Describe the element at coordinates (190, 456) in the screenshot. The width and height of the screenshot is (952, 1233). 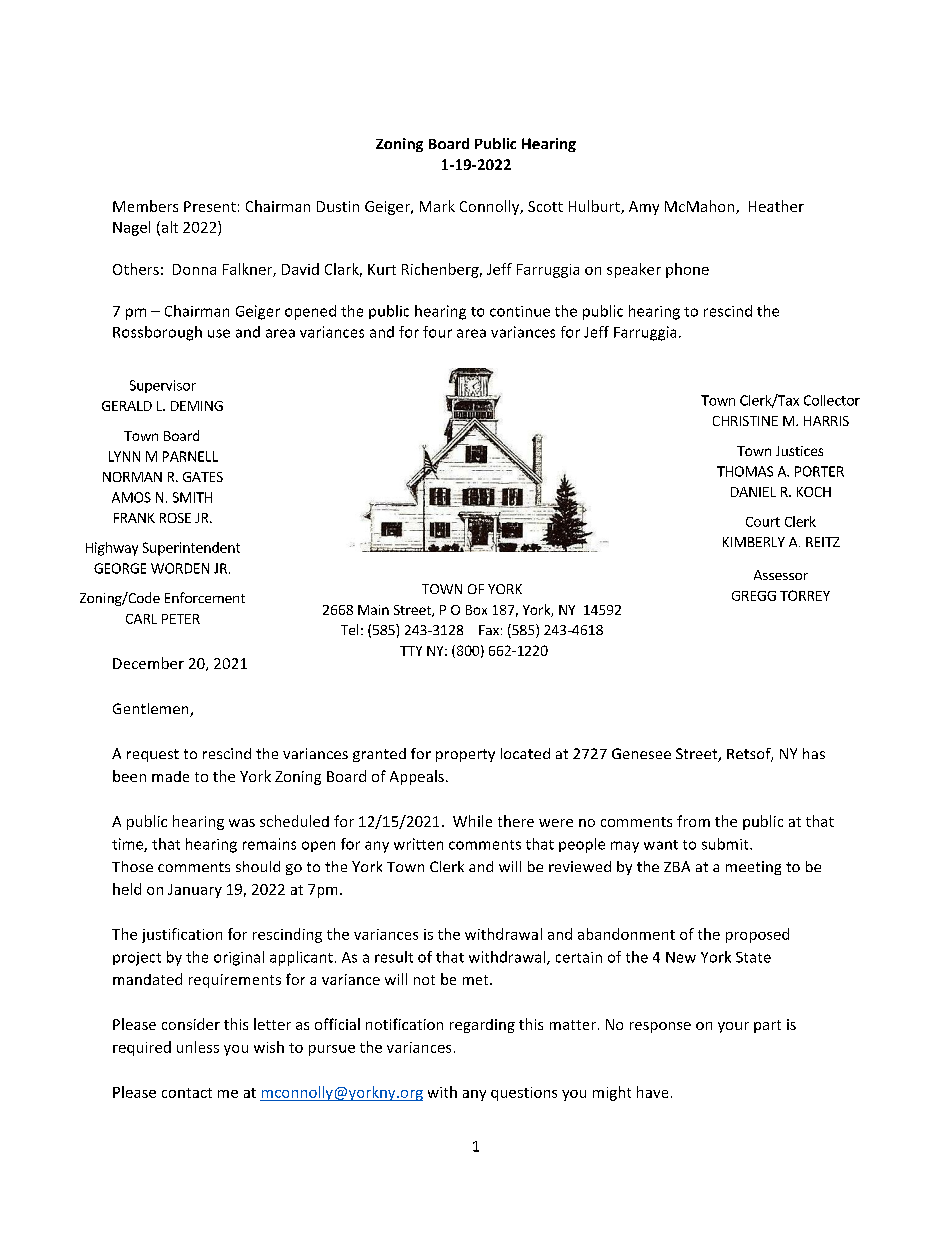
I see `PARNELL` at that location.
